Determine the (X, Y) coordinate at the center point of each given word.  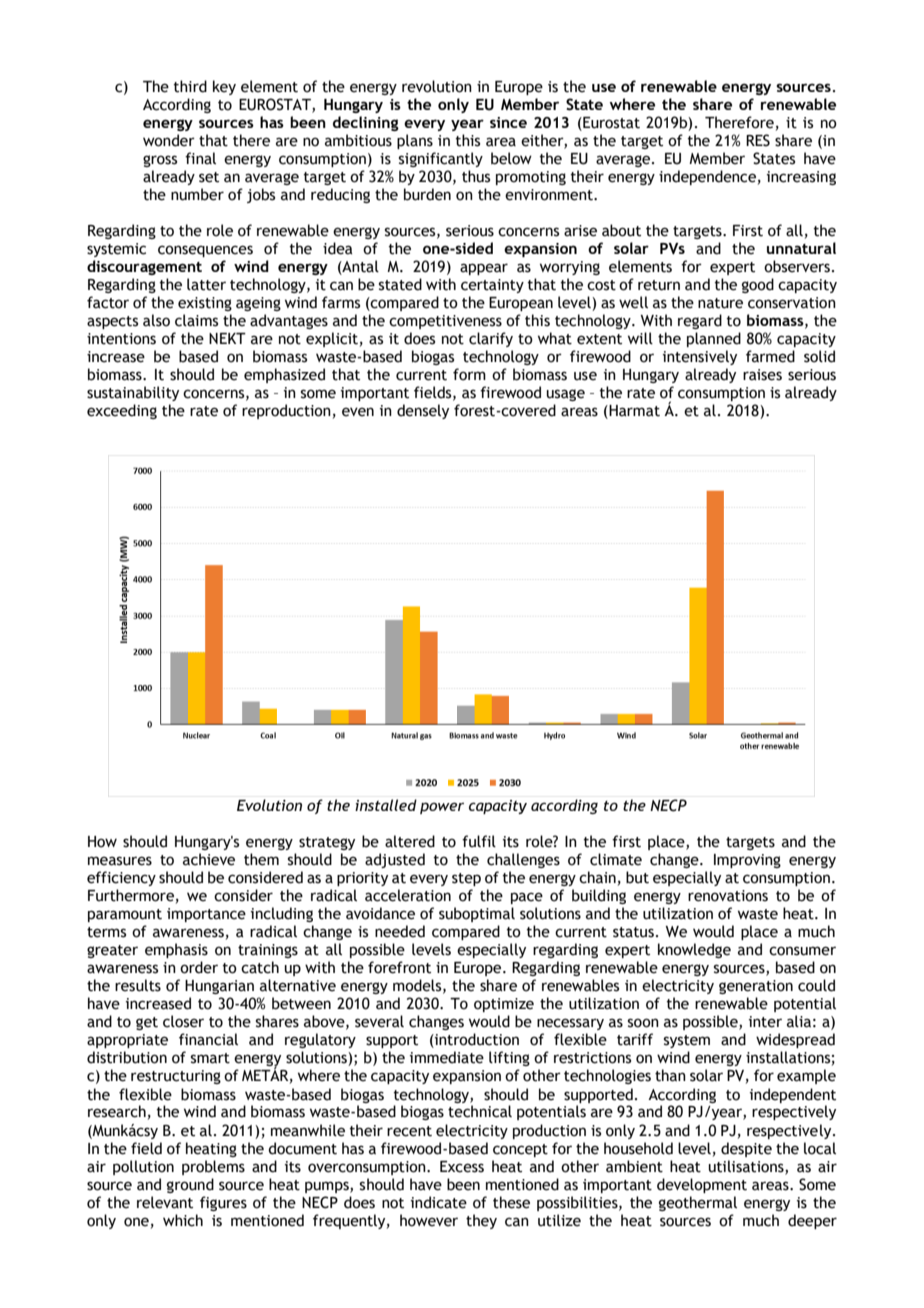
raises (762, 375)
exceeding (122, 411)
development (702, 1185)
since (508, 122)
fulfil (479, 841)
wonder (169, 140)
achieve (209, 859)
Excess (462, 1167)
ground (190, 1185)
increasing (801, 178)
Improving (747, 861)
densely (423, 411)
